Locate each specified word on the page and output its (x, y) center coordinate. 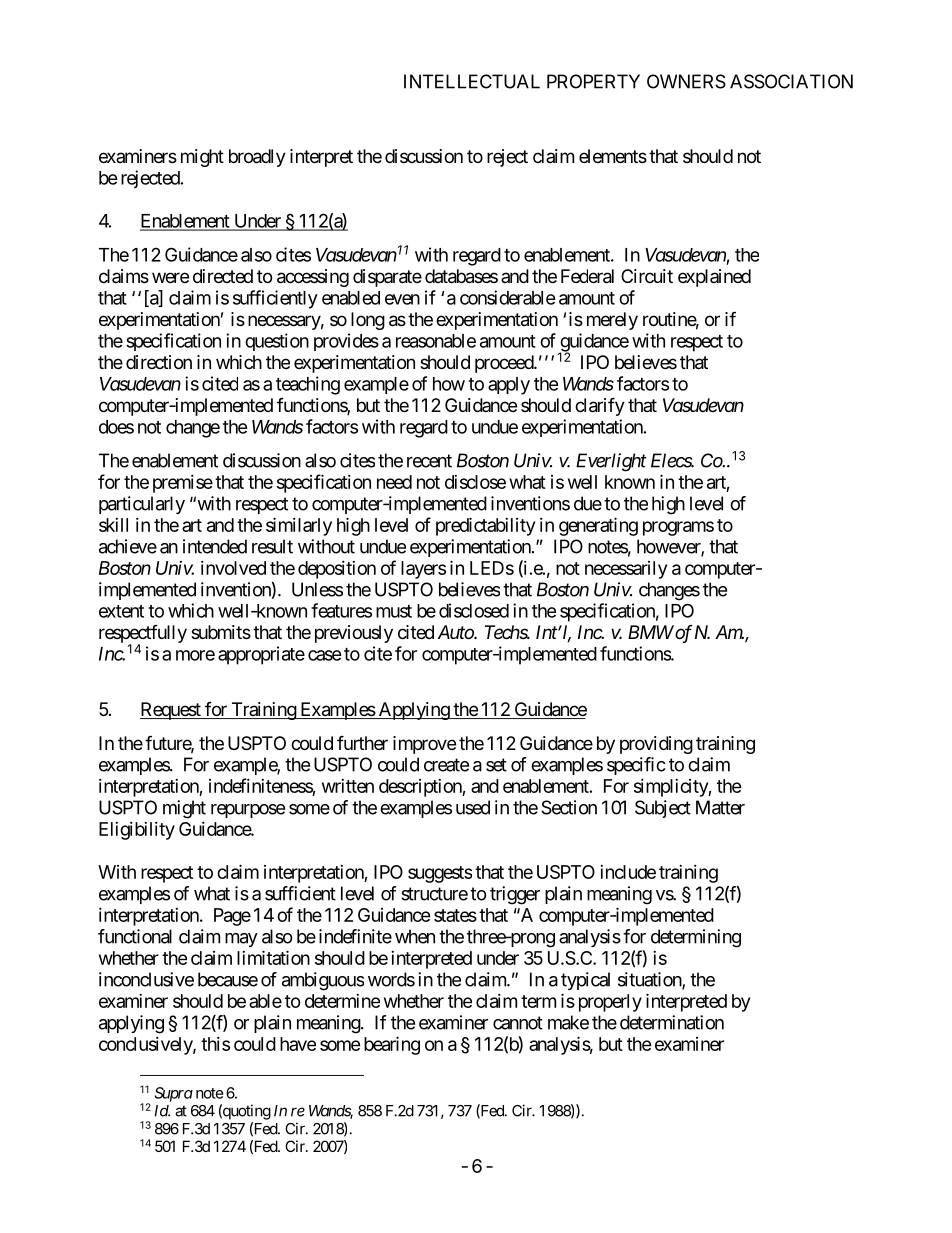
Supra (173, 1094)
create (446, 765)
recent (429, 461)
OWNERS (686, 81)
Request (171, 711)
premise (183, 484)
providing (656, 745)
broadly (257, 158)
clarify (600, 406)
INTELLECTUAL (472, 81)
